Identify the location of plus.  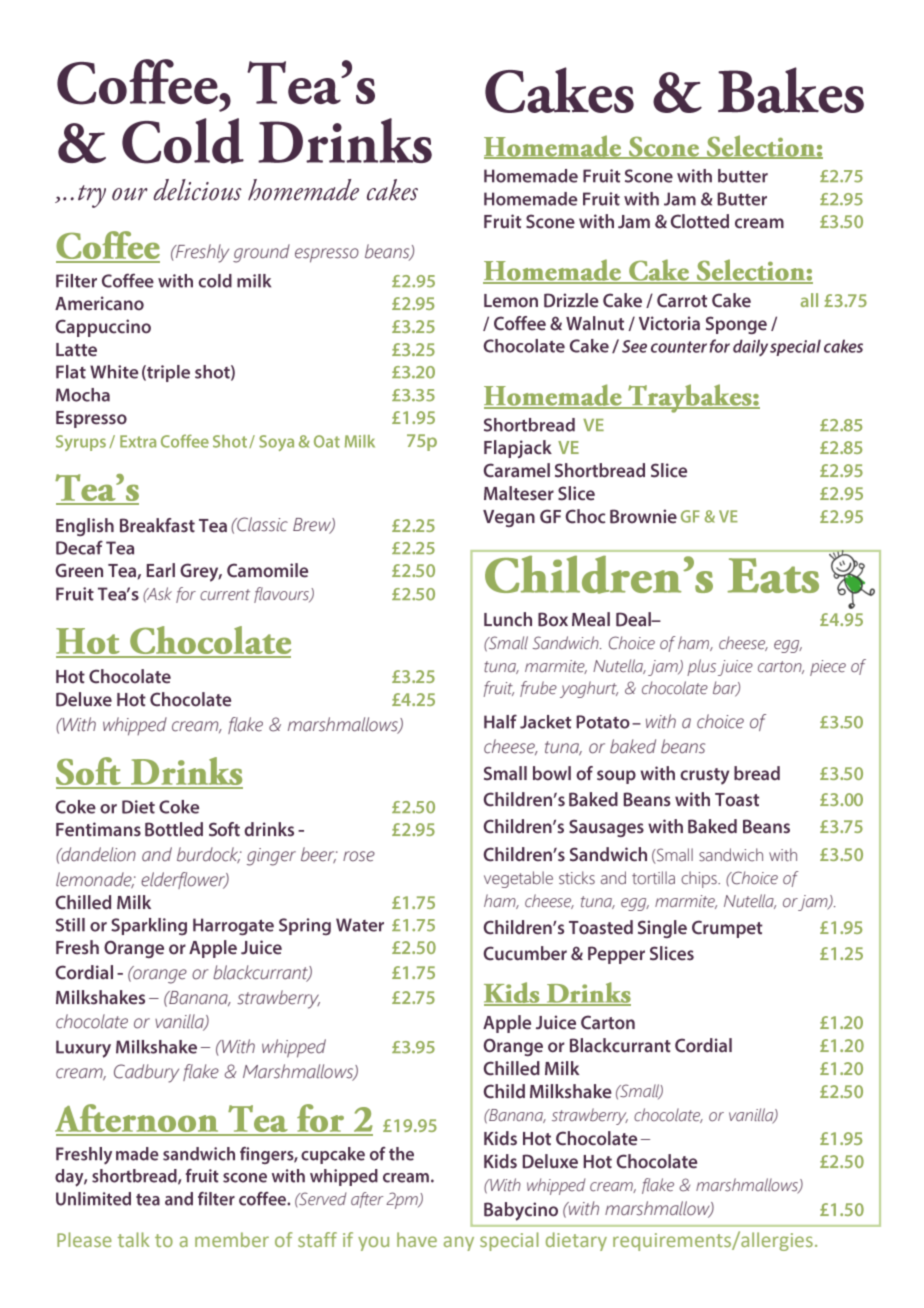
(701, 667).
